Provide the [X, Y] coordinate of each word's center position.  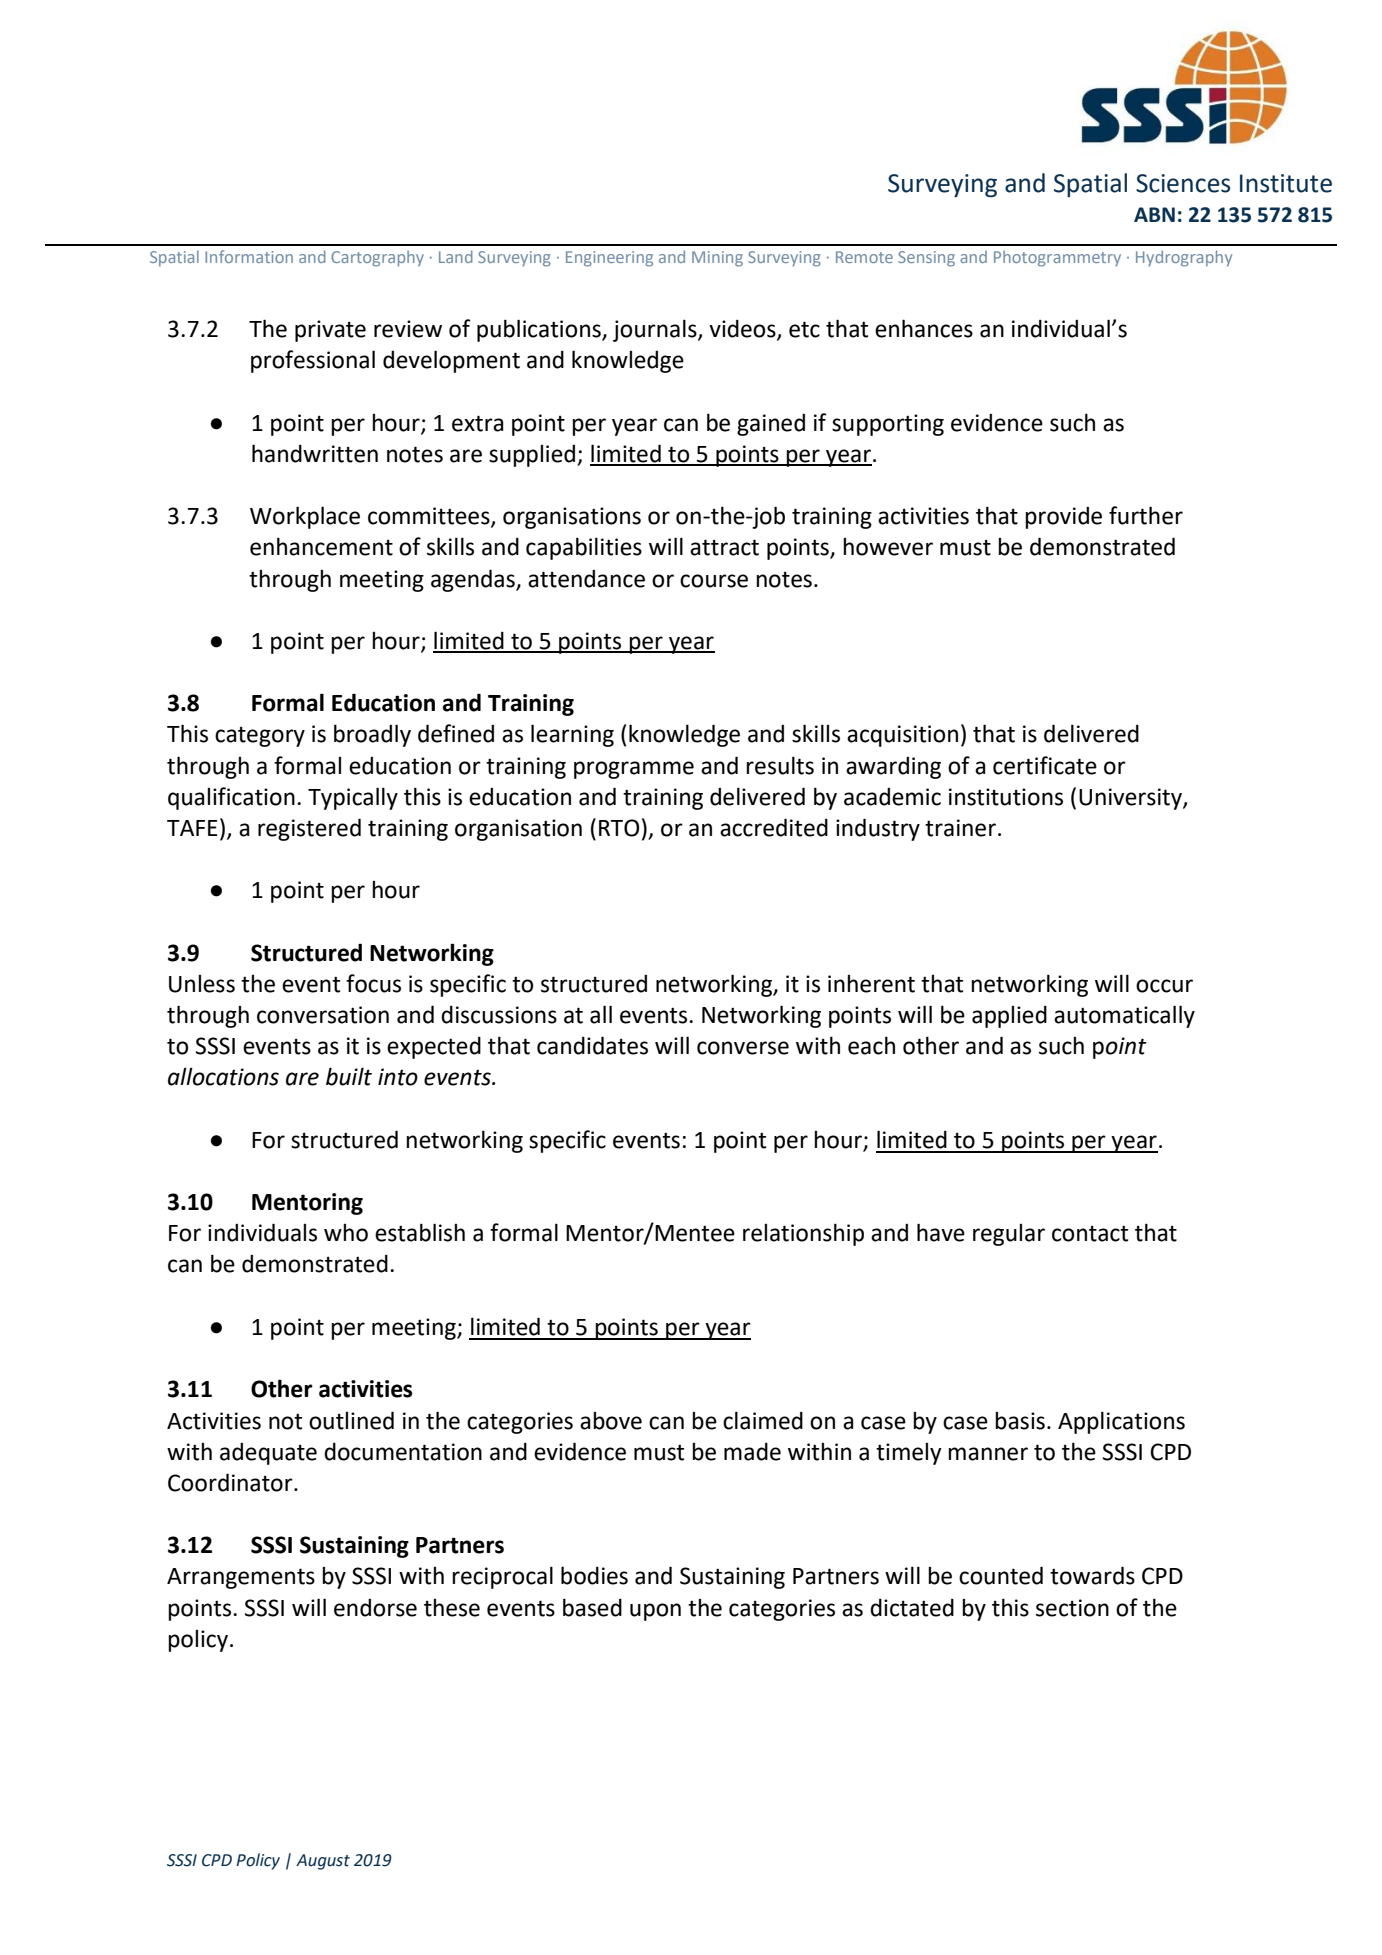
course [714, 581]
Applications [1121, 1422]
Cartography [377, 258]
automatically [1124, 1016]
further [1146, 515]
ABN [1154, 214]
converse [743, 1048]
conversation [323, 1015]
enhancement [321, 546]
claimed [763, 1420]
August [323, 1862]
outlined [351, 1420]
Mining [717, 259]
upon [655, 1612]
